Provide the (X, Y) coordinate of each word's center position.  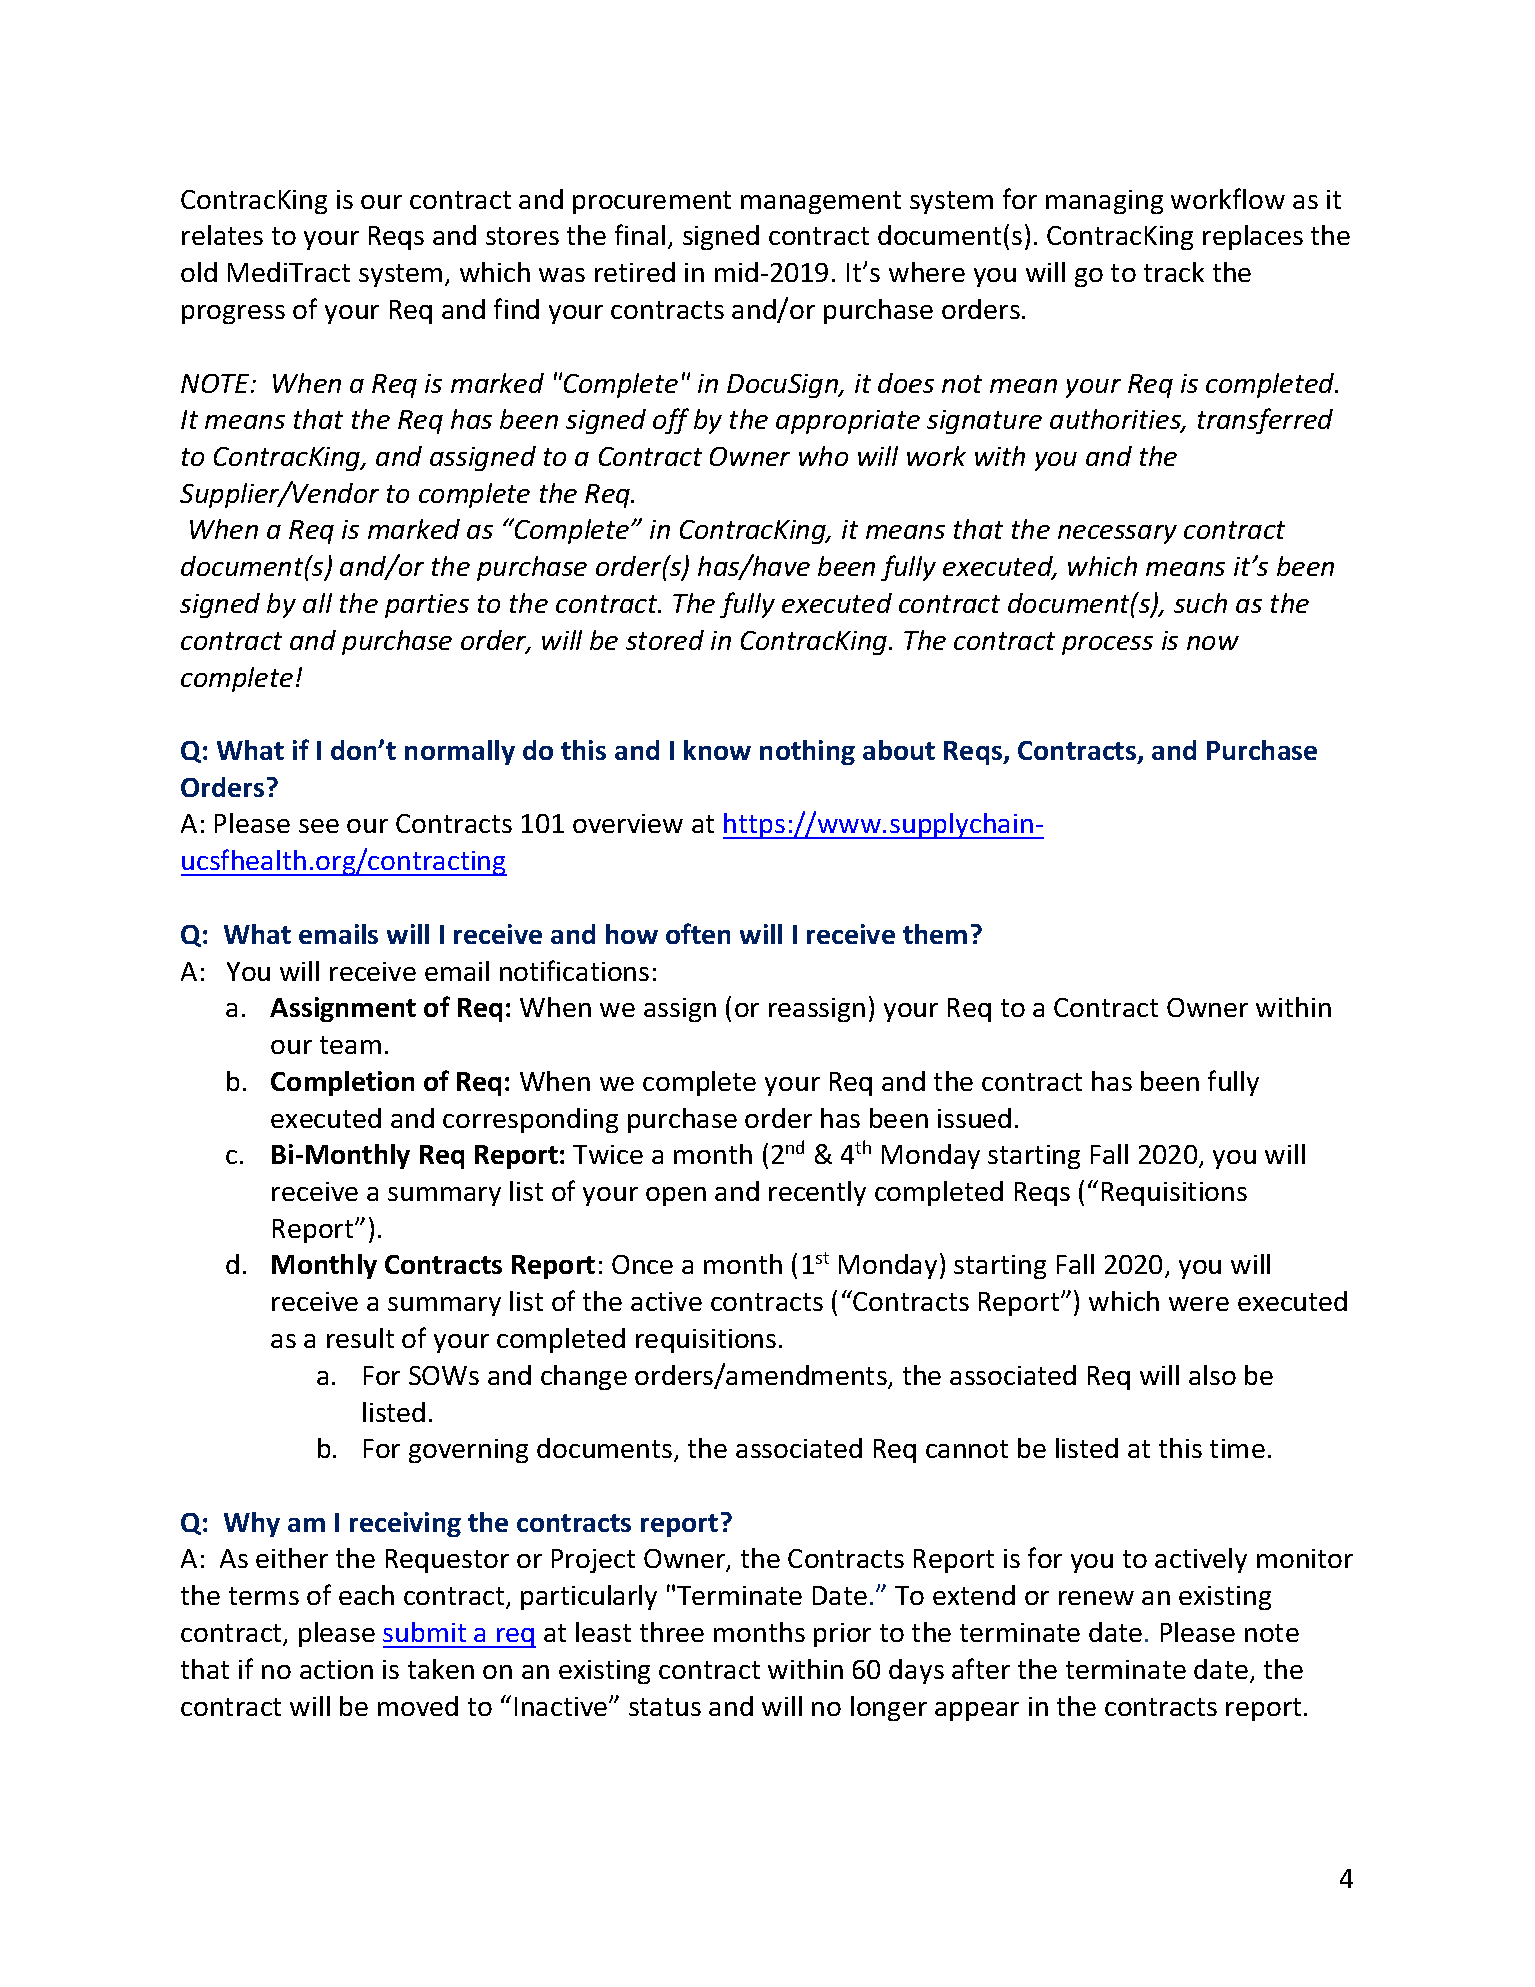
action (336, 1669)
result (360, 1338)
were (1199, 1304)
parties (427, 606)
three (672, 1632)
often (698, 933)
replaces (1253, 237)
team (350, 1045)
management (821, 202)
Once (642, 1264)
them (935, 934)
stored (665, 640)
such (1200, 603)
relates (222, 235)
